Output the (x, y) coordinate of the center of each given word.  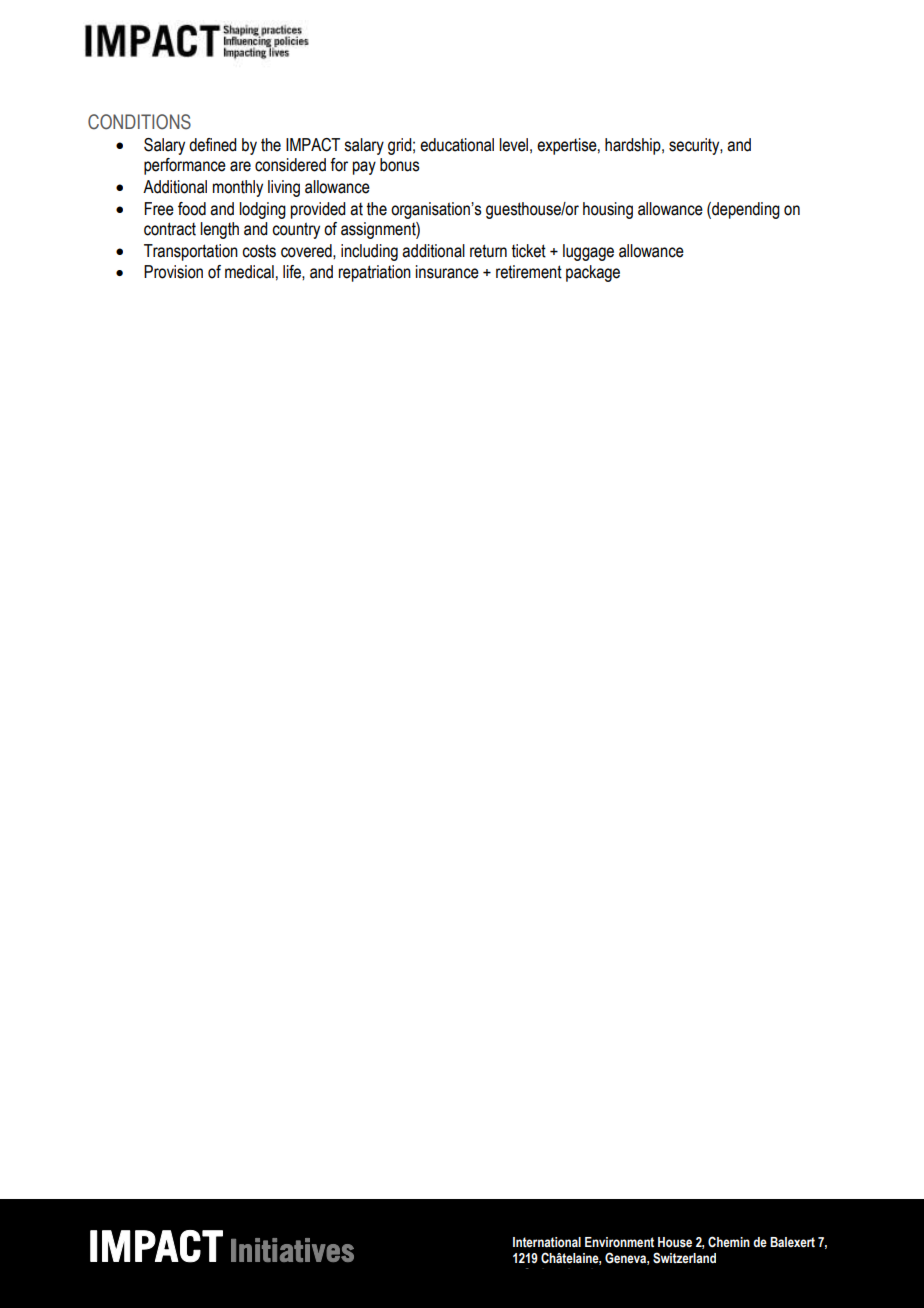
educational (457, 145)
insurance (447, 272)
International (547, 1242)
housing (608, 210)
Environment (619, 1242)
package (593, 273)
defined (213, 145)
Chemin (729, 1242)
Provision (173, 272)
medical (249, 272)
